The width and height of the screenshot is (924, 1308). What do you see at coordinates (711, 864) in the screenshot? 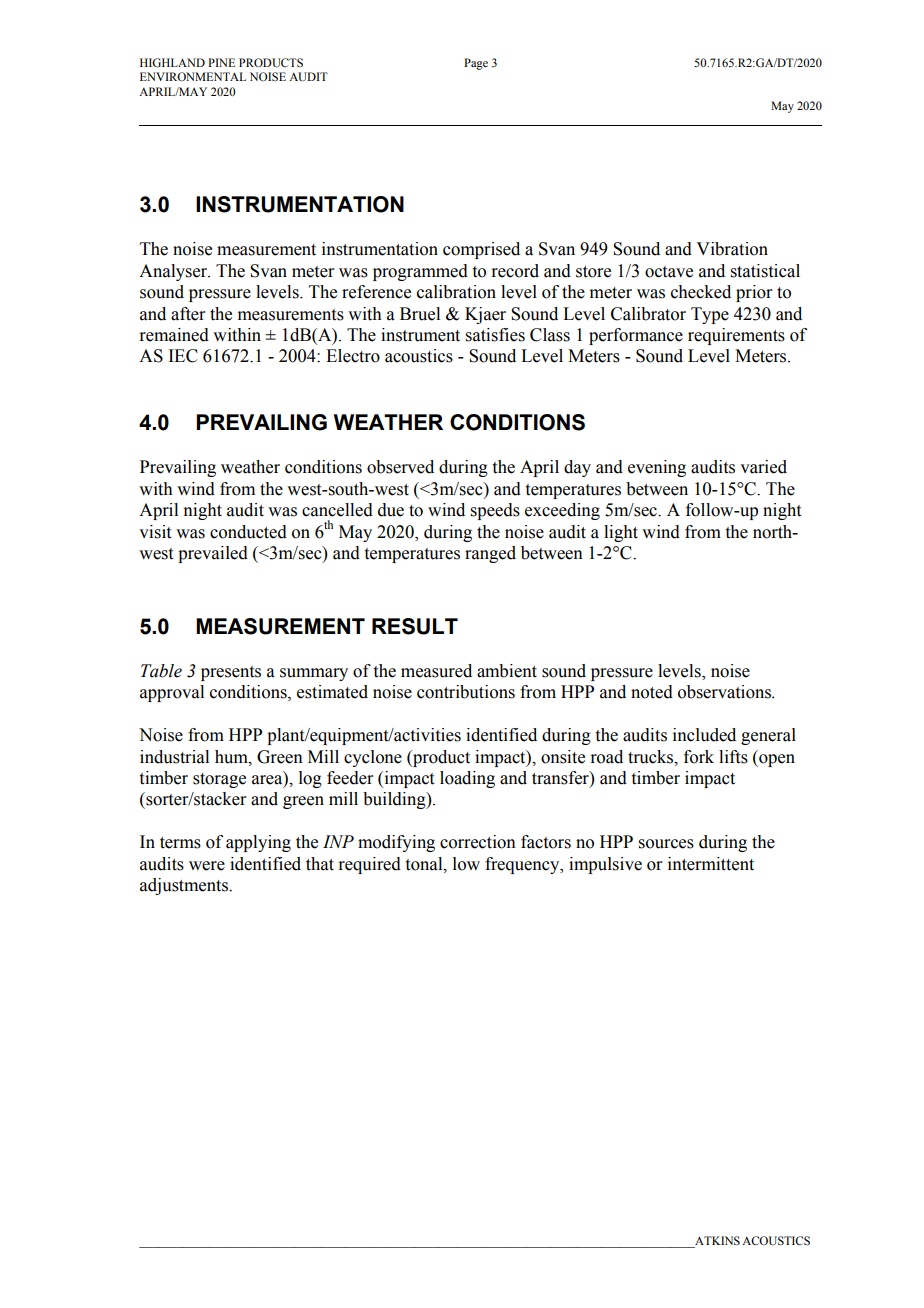
I see `intermittent` at bounding box center [711, 864].
